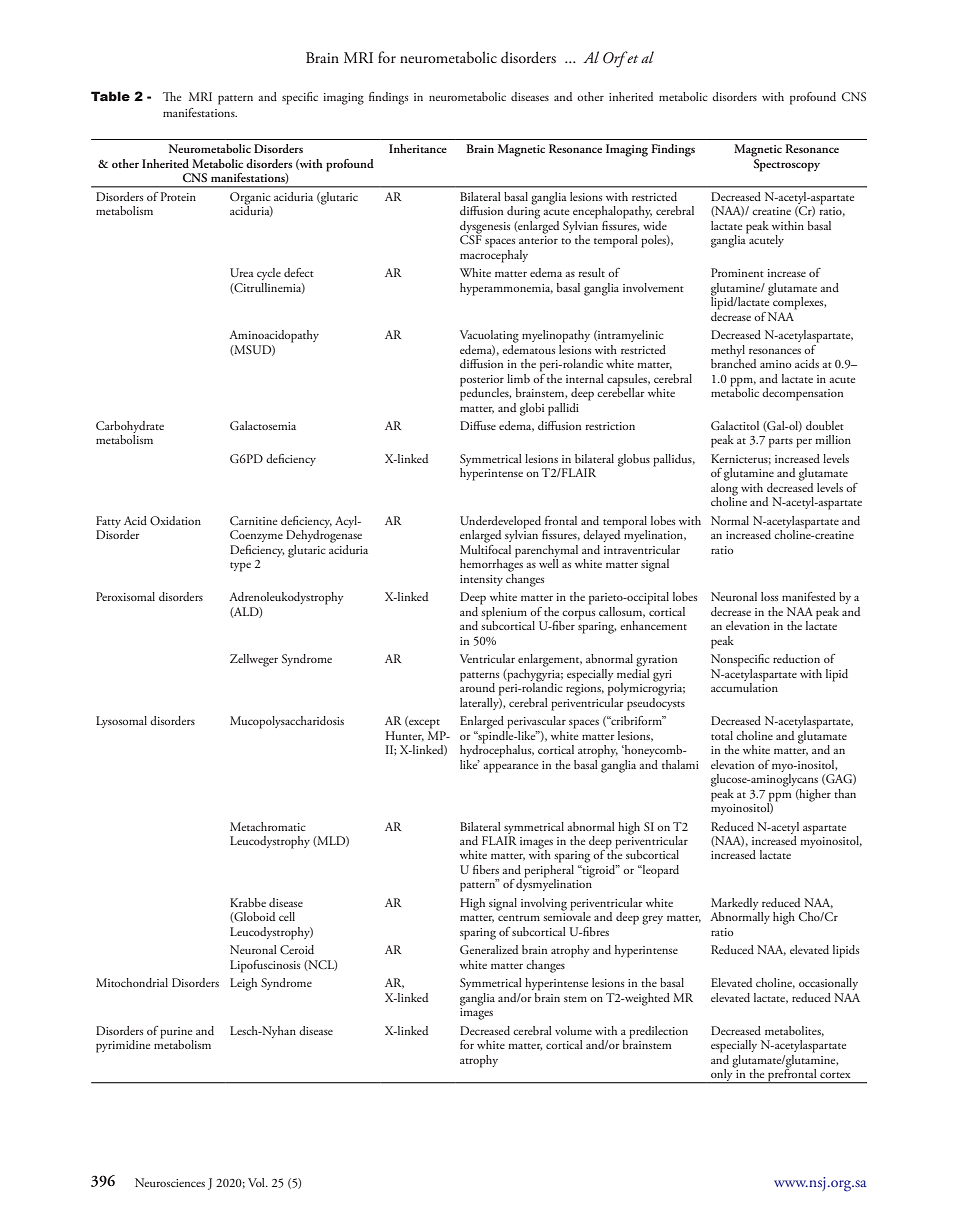 Image resolution: width=958 pixels, height=1232 pixels. I want to click on than, so click(845, 793).
